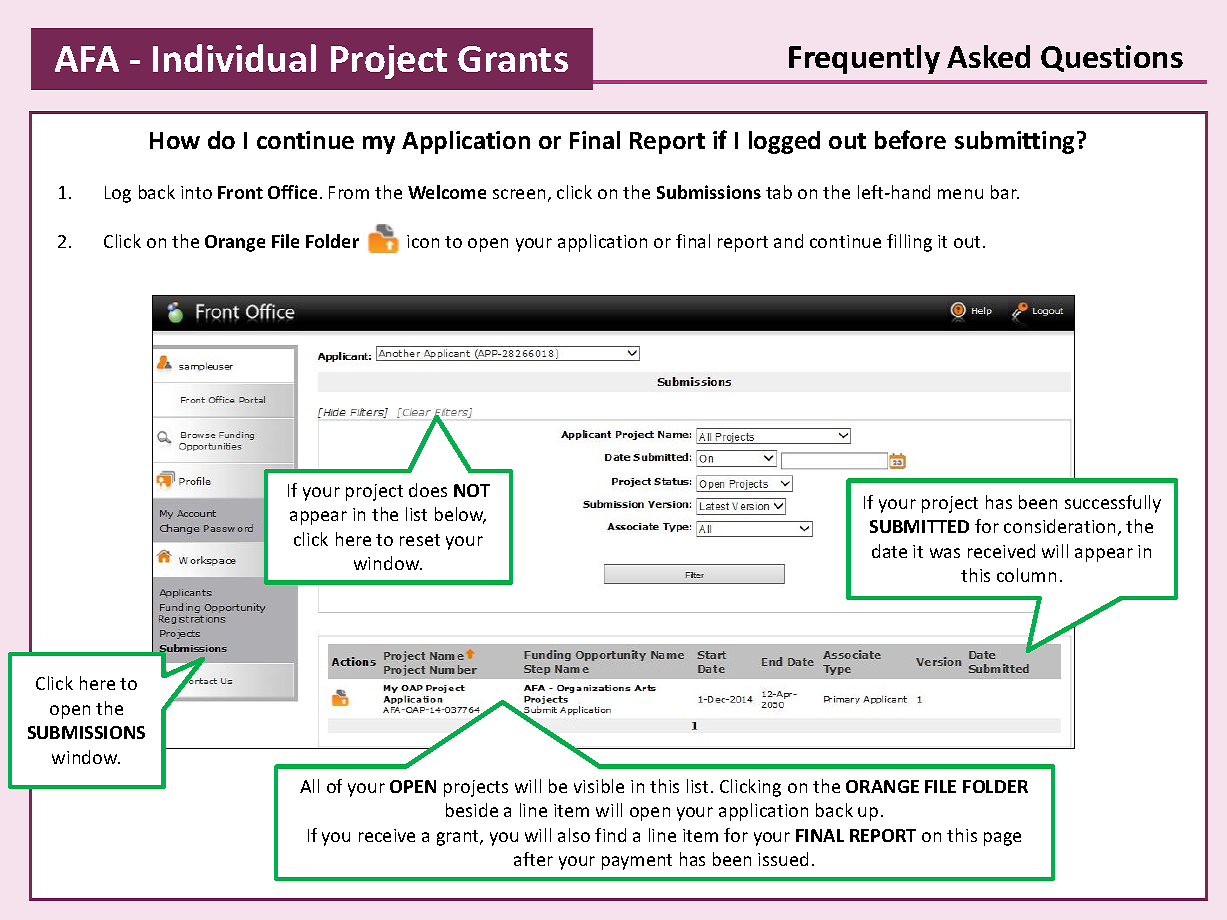 The width and height of the document is (1227, 920). What do you see at coordinates (234, 58) in the document?
I see `Individual` at bounding box center [234, 58].
